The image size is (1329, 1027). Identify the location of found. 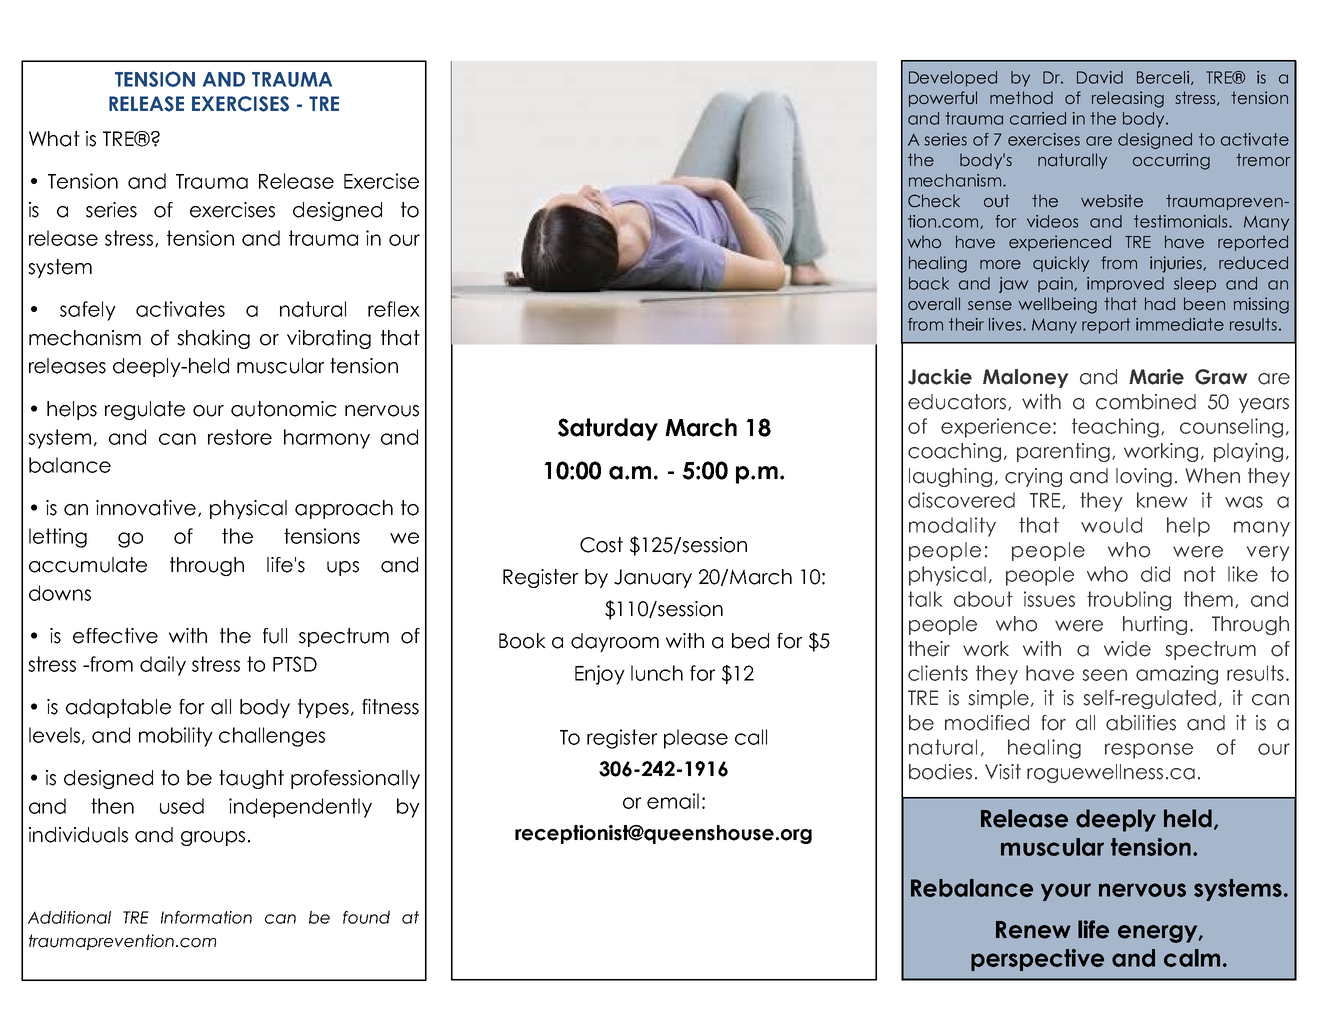
(366, 917).
